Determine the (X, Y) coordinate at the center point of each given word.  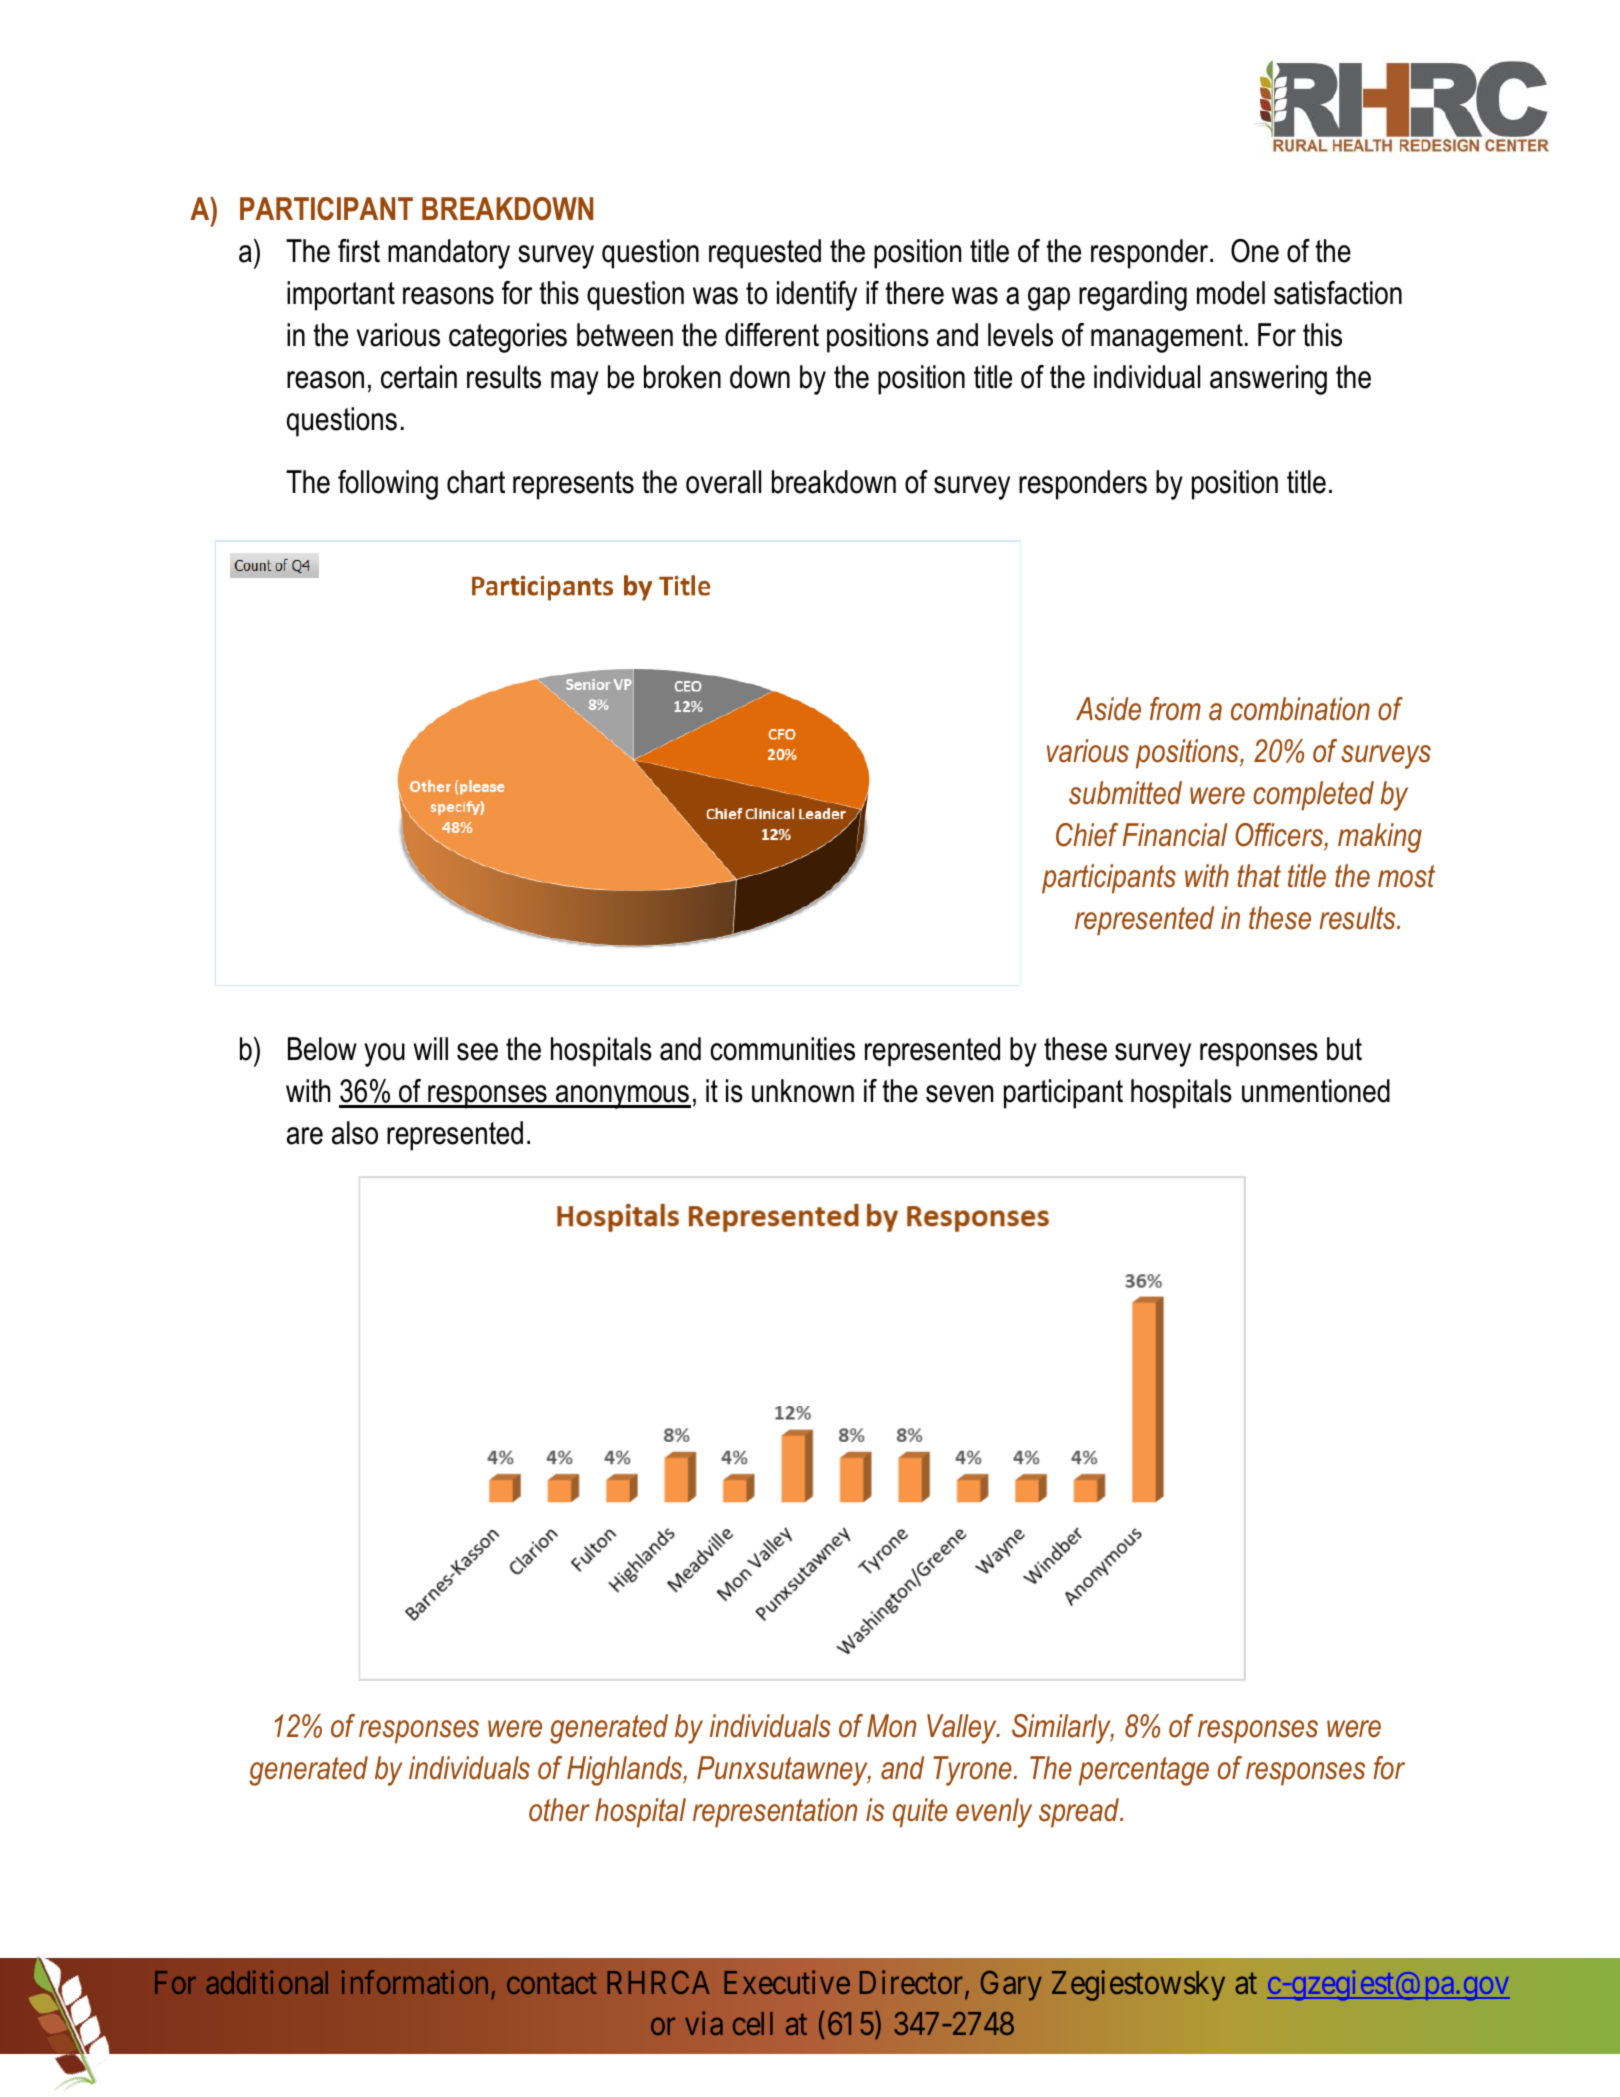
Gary (1011, 1986)
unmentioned (1316, 1091)
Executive (787, 1982)
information (415, 1982)
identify (817, 296)
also (355, 1133)
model (1231, 293)
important (341, 296)
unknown (803, 1091)
